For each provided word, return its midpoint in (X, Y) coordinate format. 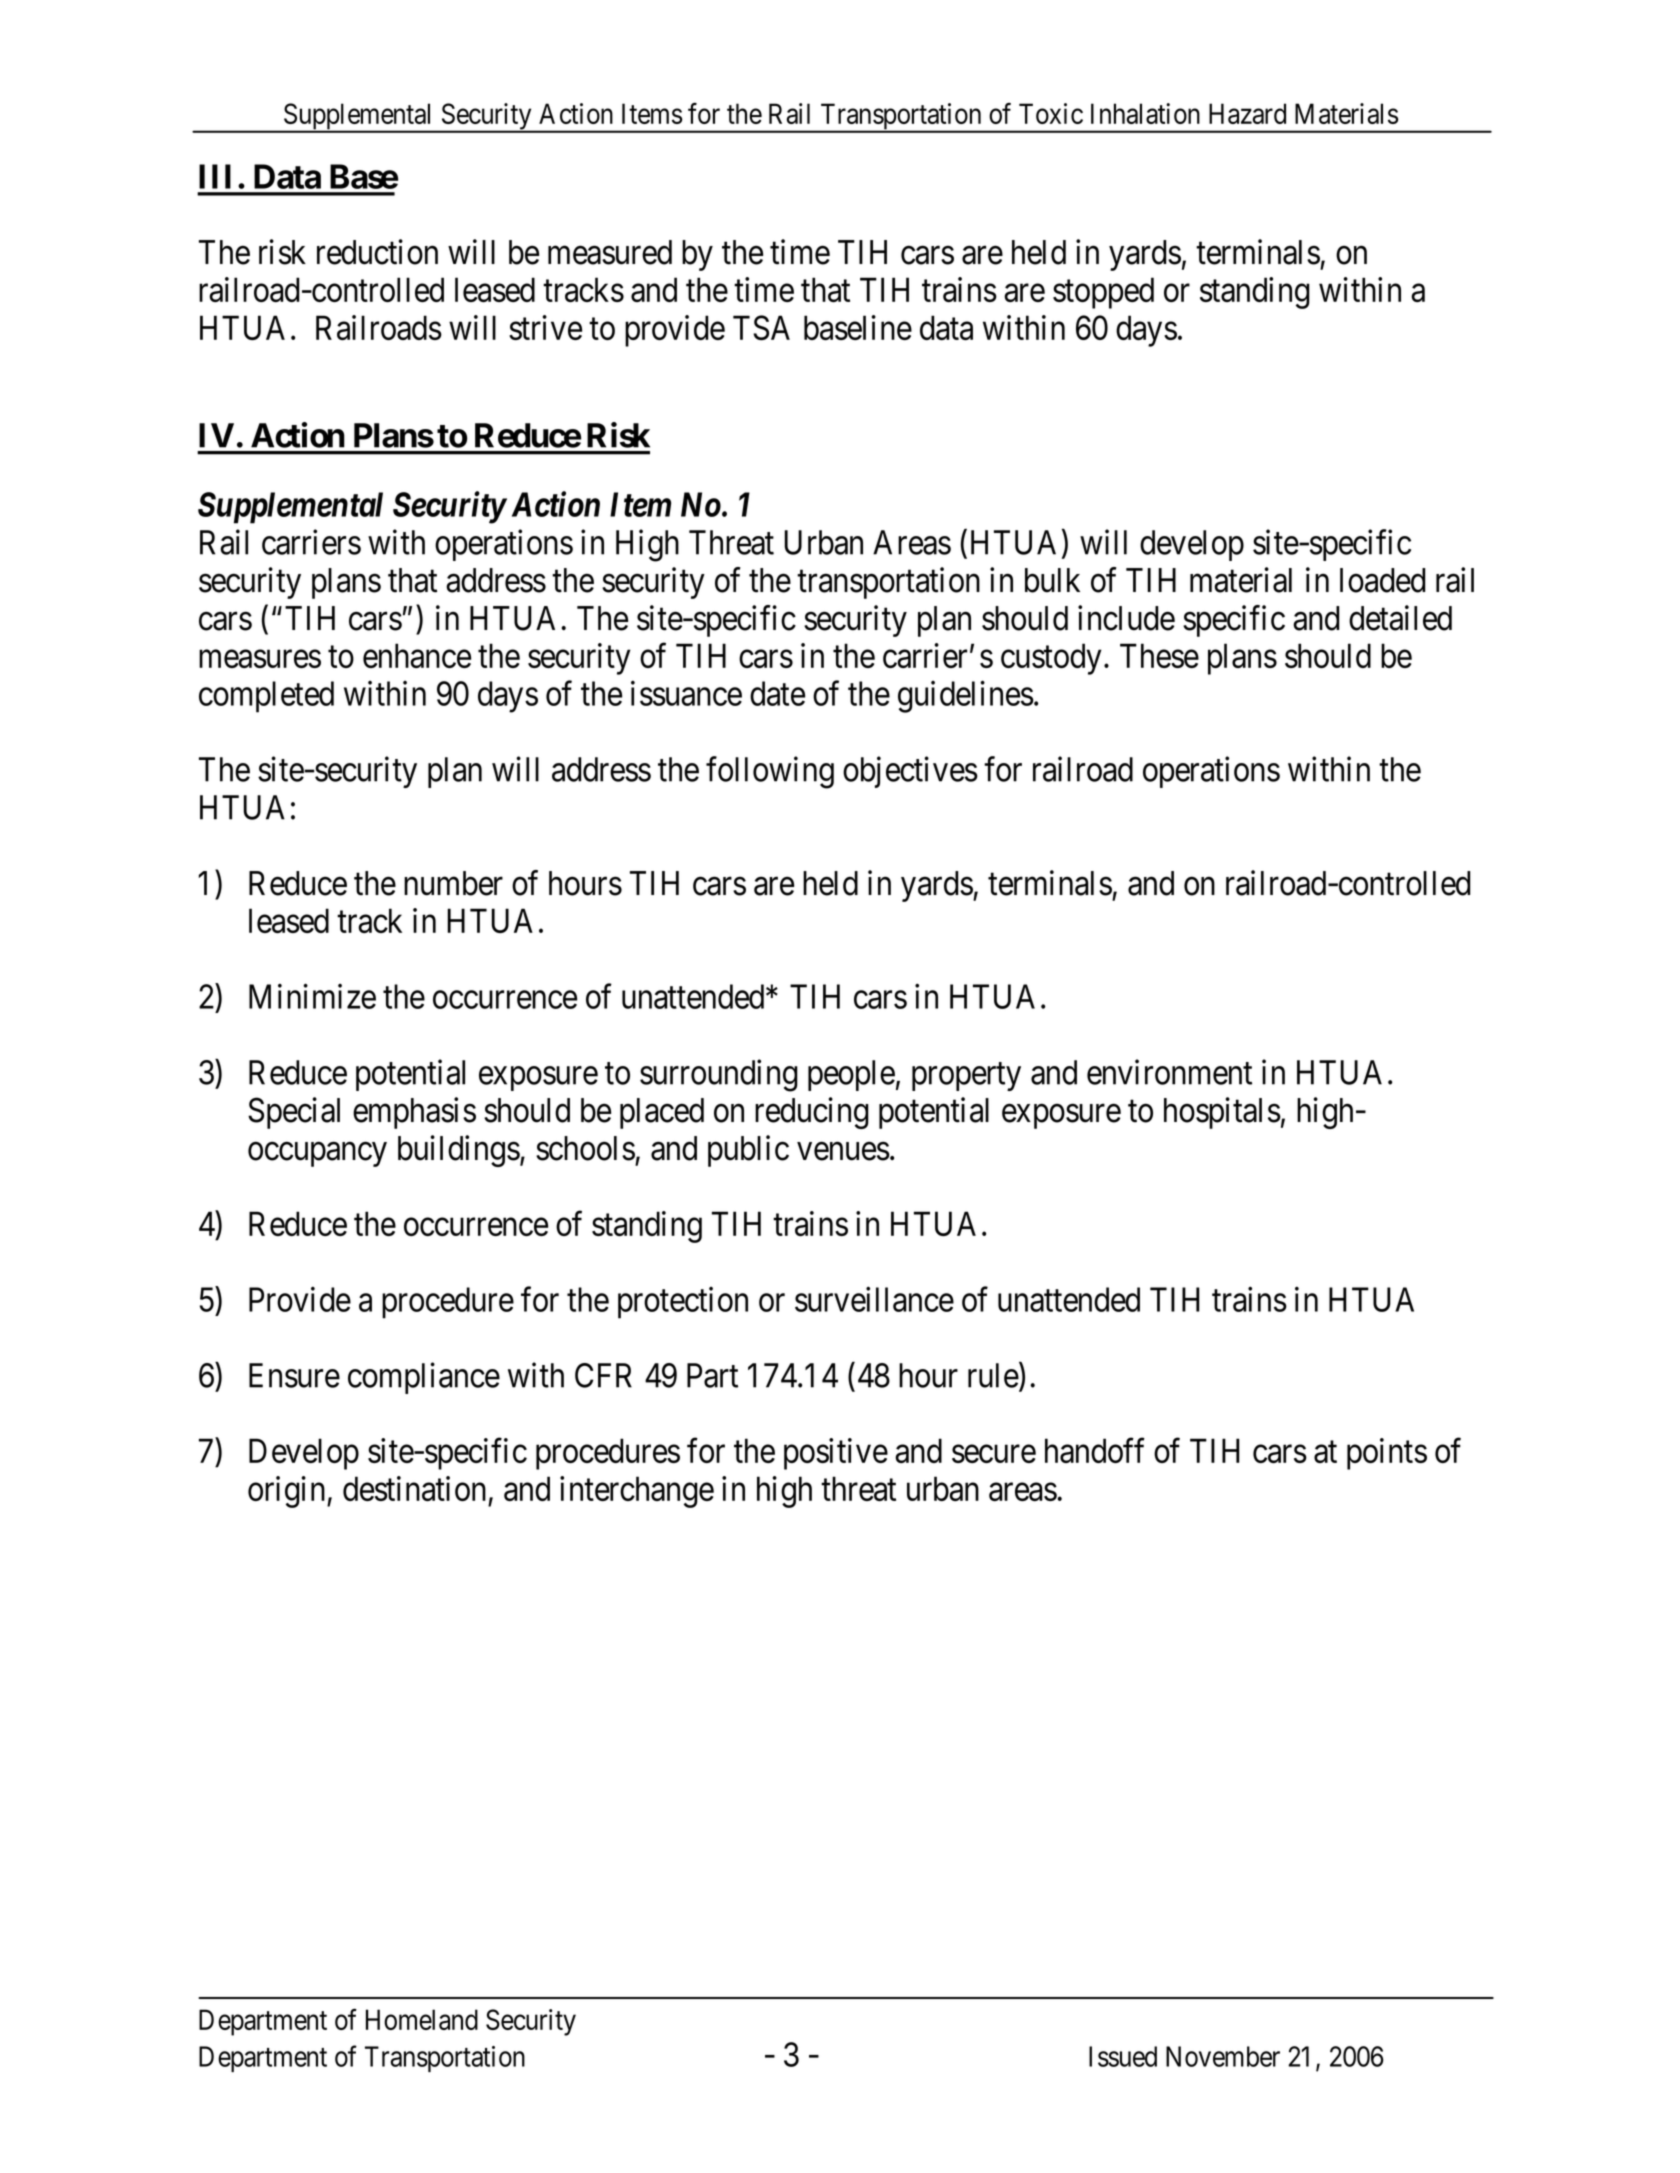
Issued (1123, 2056)
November (1223, 2056)
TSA (761, 327)
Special (294, 1113)
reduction (377, 252)
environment (1169, 1072)
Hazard (1247, 113)
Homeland (422, 2019)
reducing (812, 1113)
